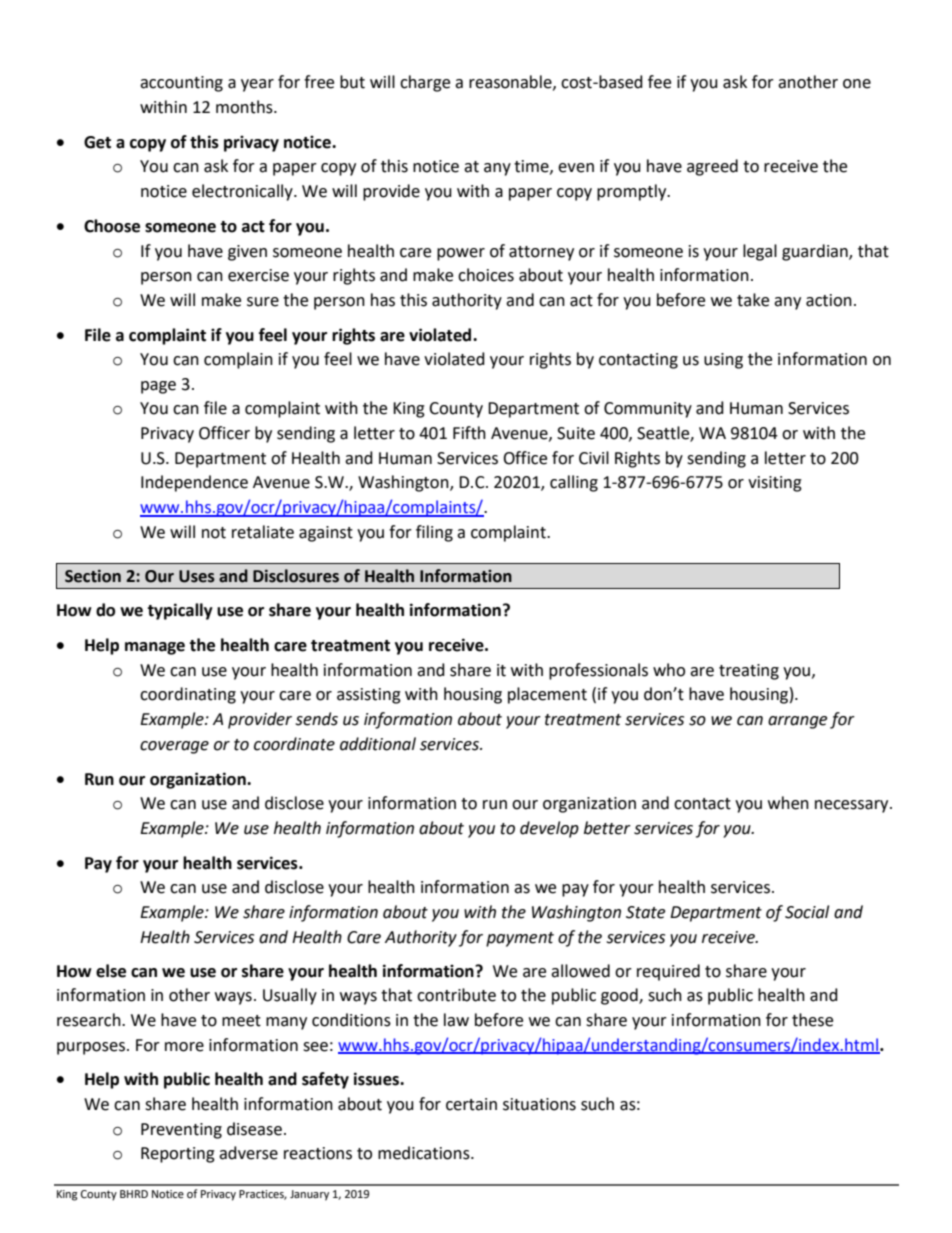 The height and width of the screenshot is (1233, 952). What do you see at coordinates (158, 387) in the screenshot?
I see `page` at bounding box center [158, 387].
